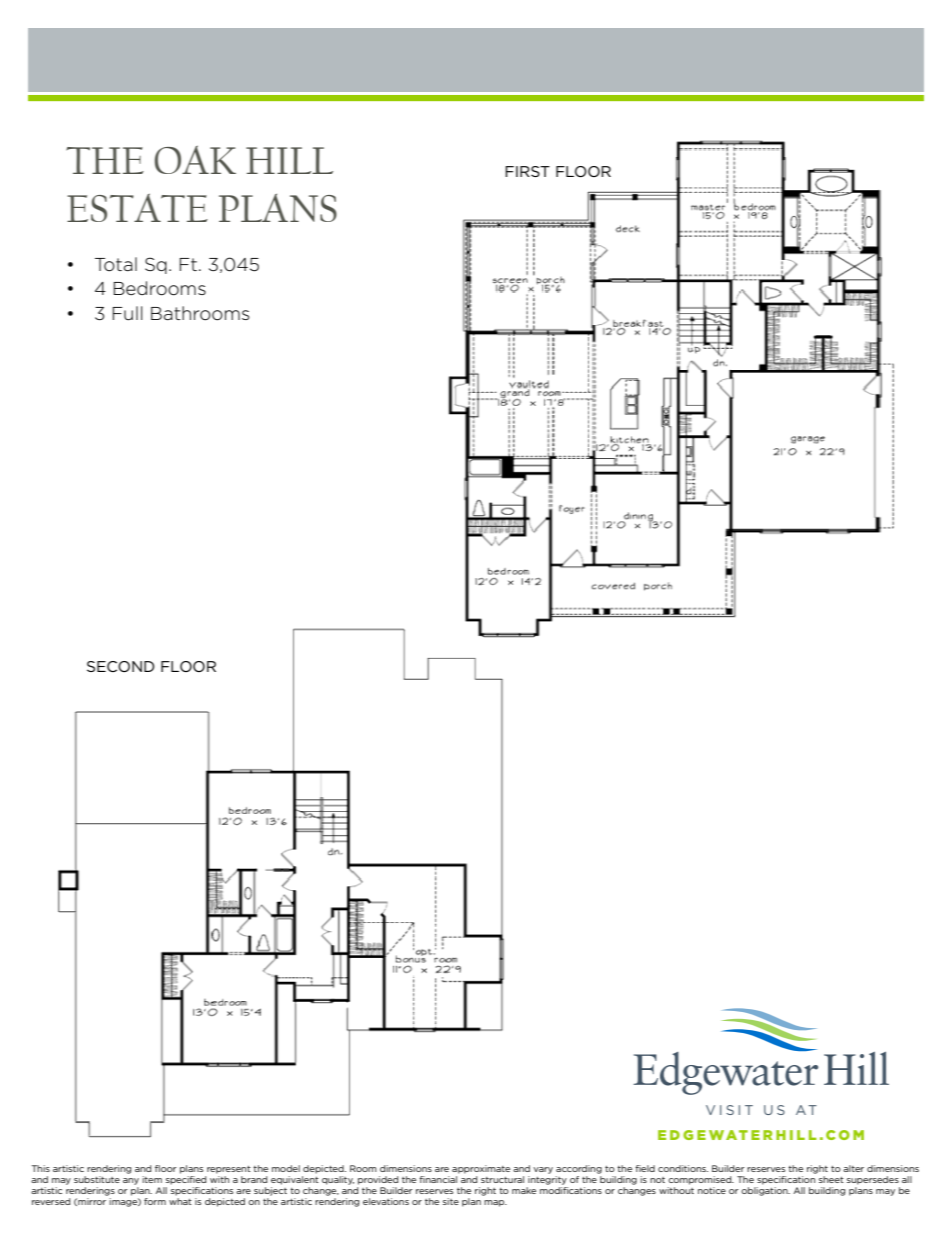 This screenshot has width=952, height=1233. Describe the element at coordinates (137, 208) in the screenshot. I see `ESTATE` at that location.
